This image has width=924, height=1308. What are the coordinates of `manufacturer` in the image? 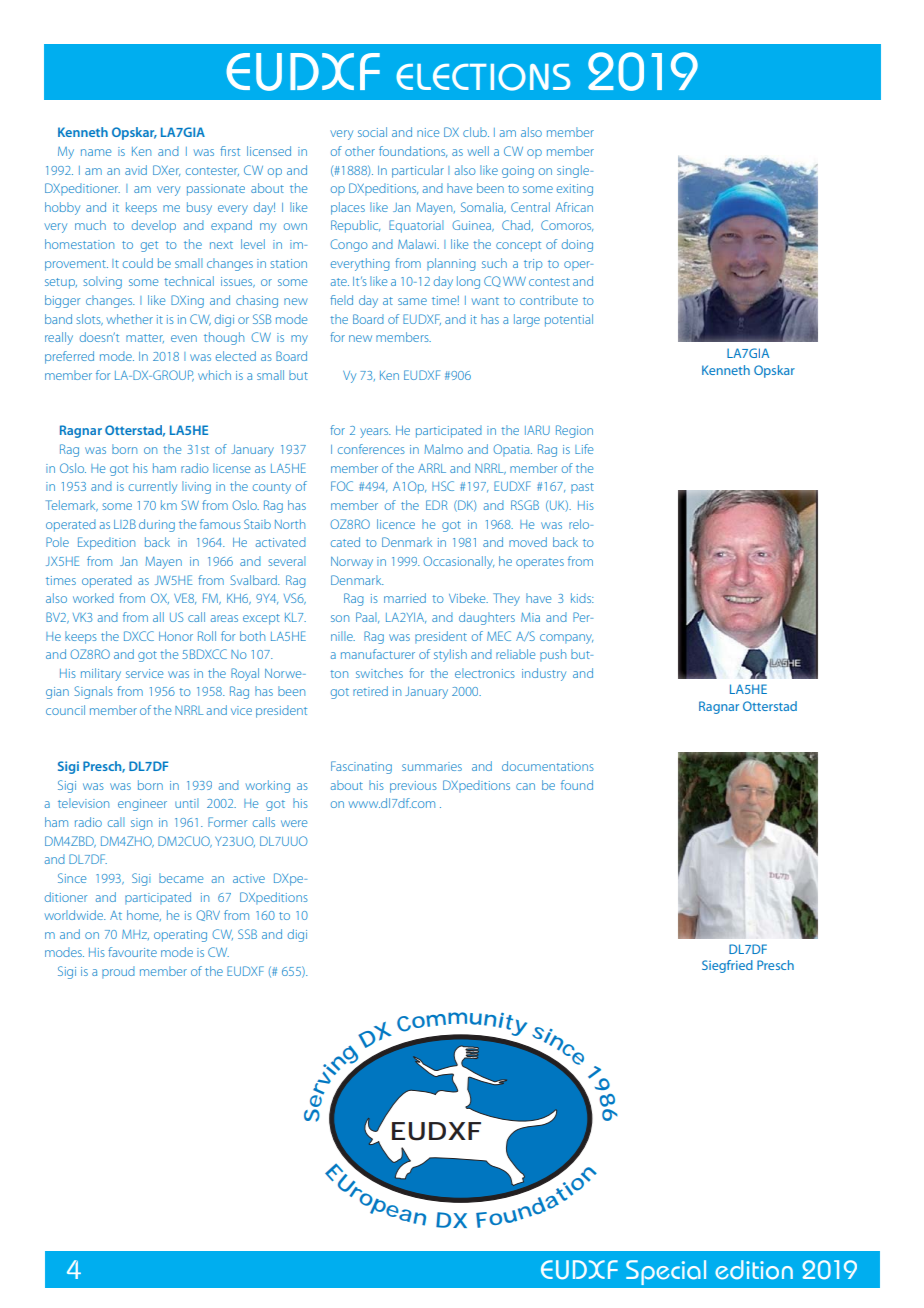 It's located at (378, 654).
